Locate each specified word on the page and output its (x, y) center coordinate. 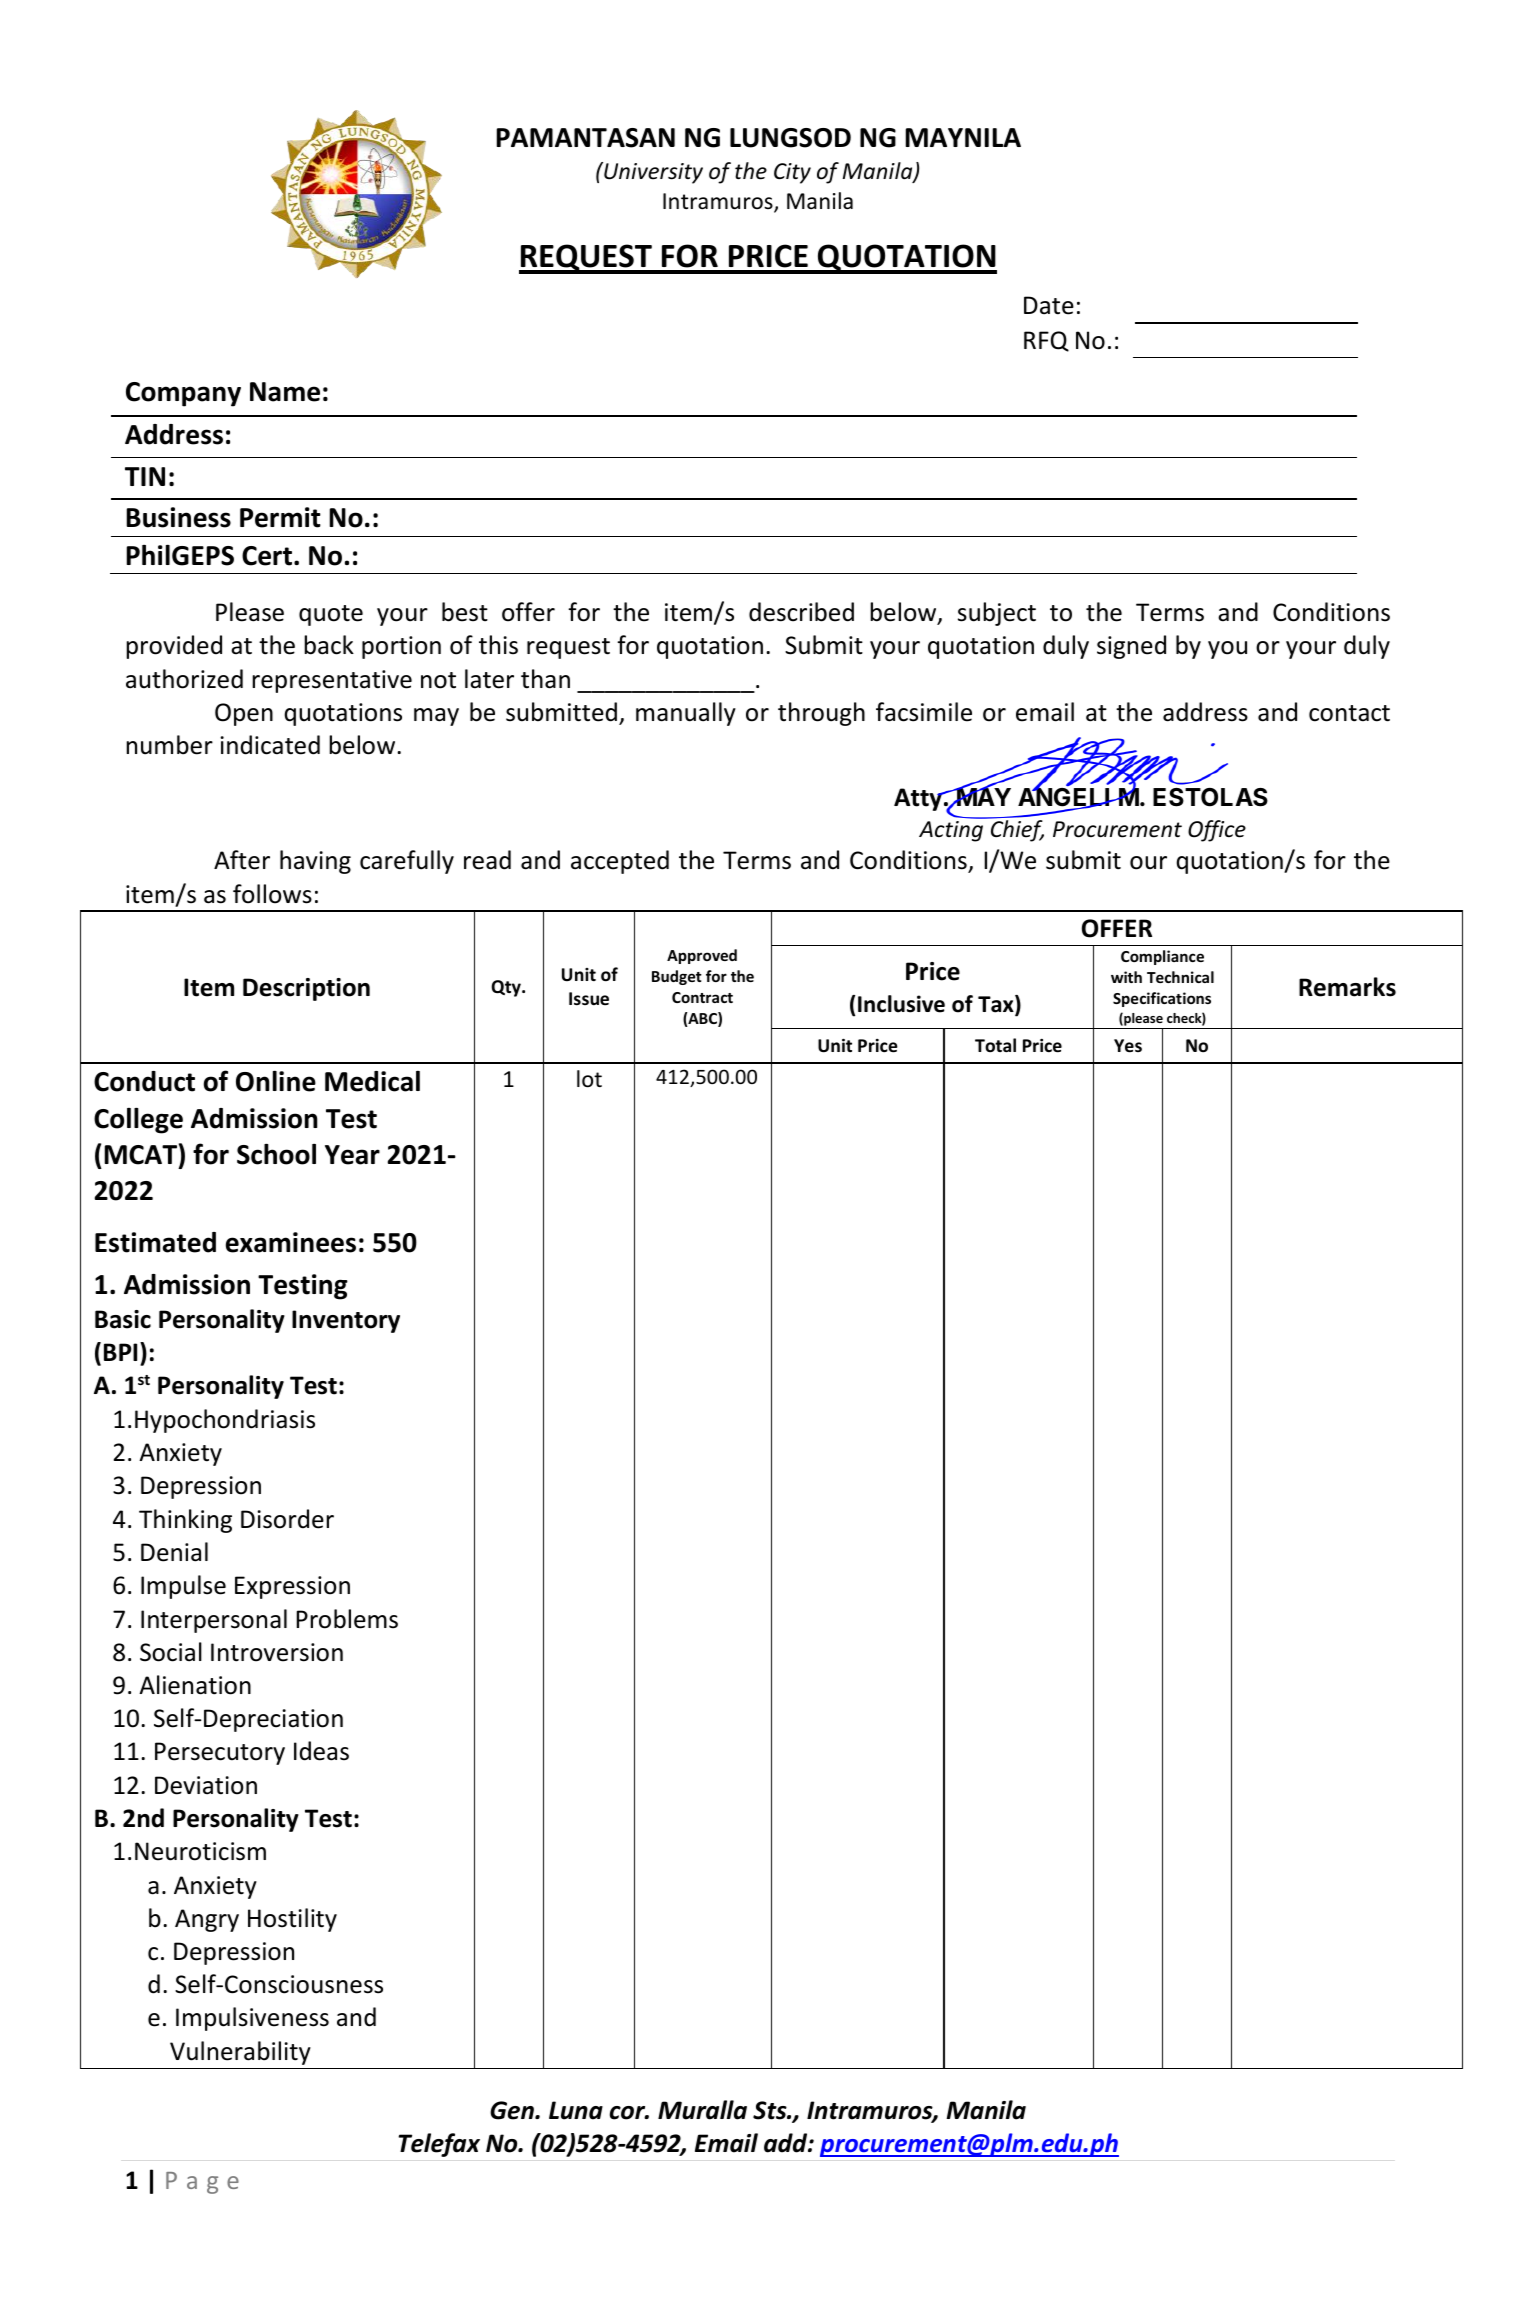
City (792, 173)
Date (1049, 305)
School (276, 1154)
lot (589, 1079)
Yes (1128, 1046)
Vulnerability (240, 2053)
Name (285, 392)
